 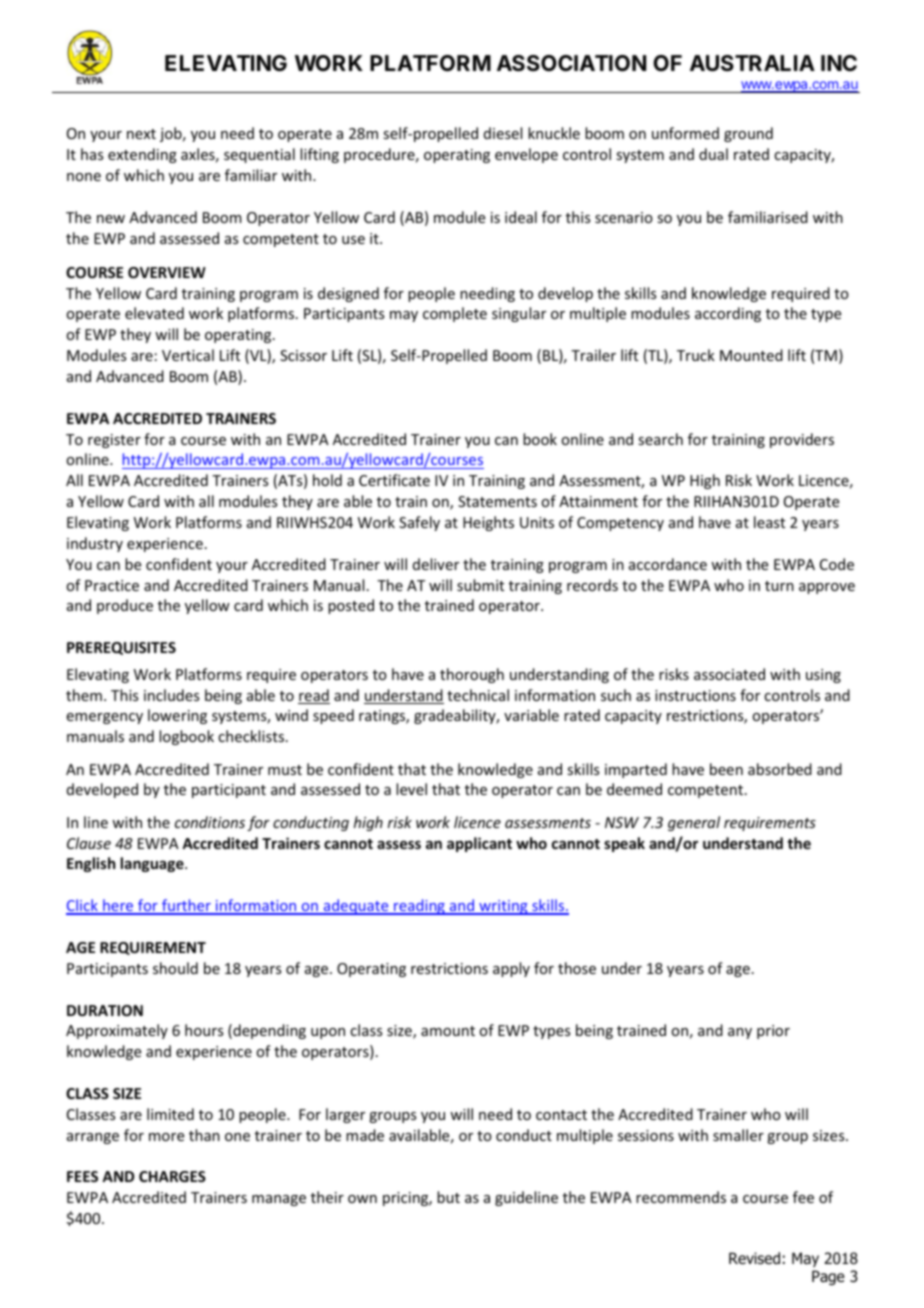 I want to click on but, so click(x=448, y=1197).
